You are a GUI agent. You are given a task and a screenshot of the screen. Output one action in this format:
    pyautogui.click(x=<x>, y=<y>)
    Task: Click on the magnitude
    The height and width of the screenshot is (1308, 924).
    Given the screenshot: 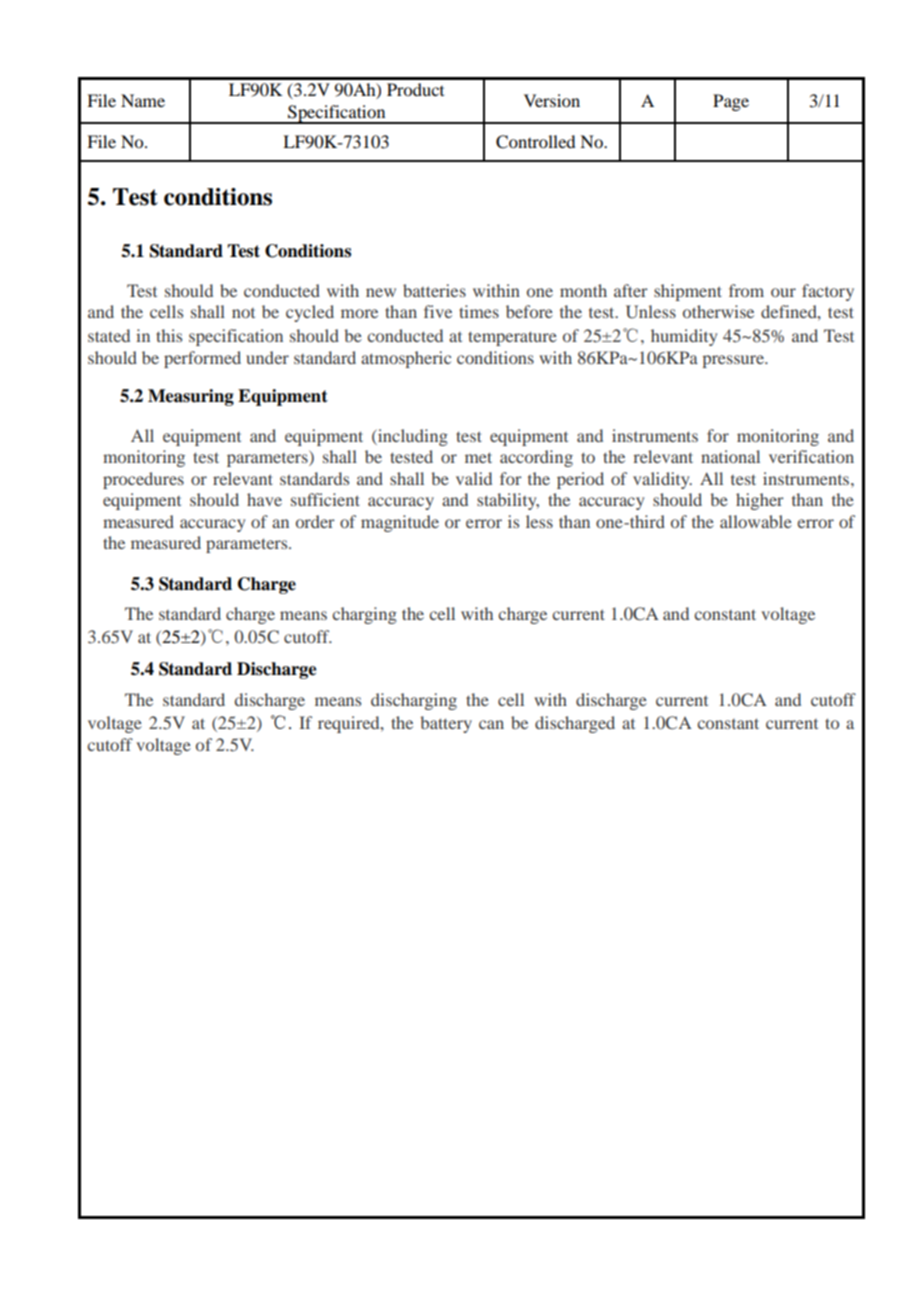 What is the action you would take?
    pyautogui.click(x=400, y=523)
